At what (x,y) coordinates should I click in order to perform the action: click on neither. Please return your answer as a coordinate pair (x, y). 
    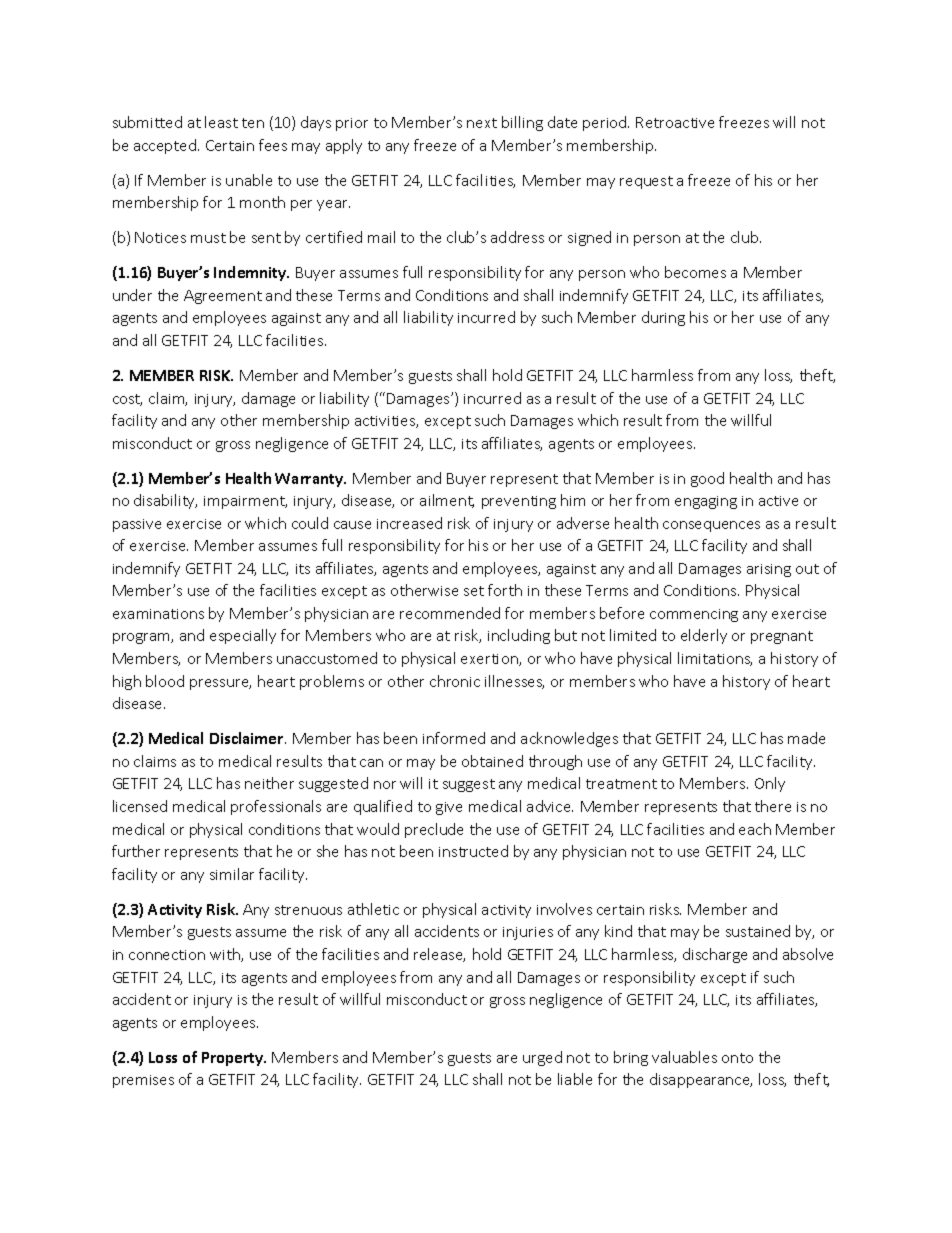
    Looking at the image, I should click on (269, 783).
